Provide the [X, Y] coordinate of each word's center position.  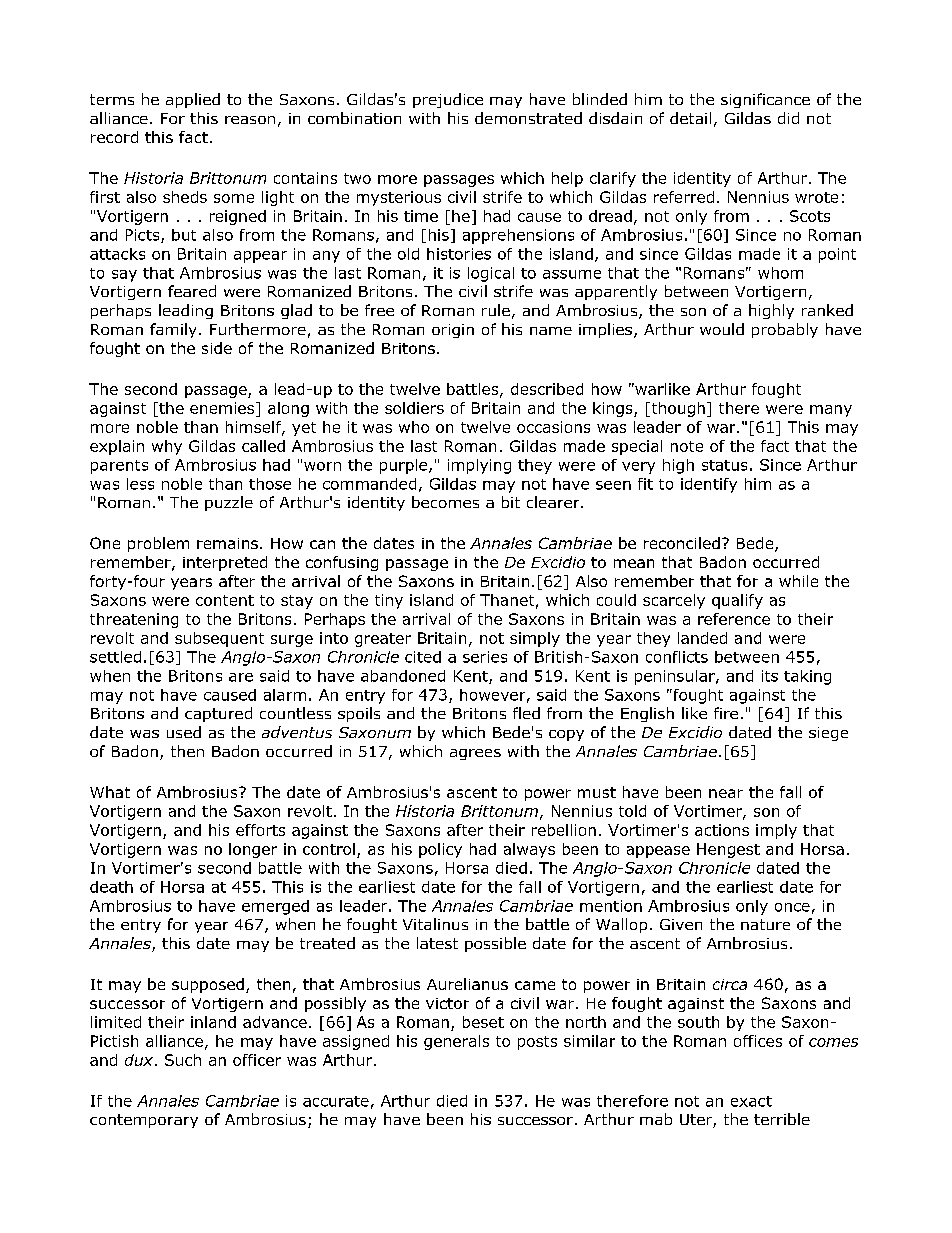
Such [183, 1060]
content [225, 600]
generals [456, 1042]
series [485, 657]
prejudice [448, 100]
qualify [737, 601]
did [788, 118]
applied [193, 100]
